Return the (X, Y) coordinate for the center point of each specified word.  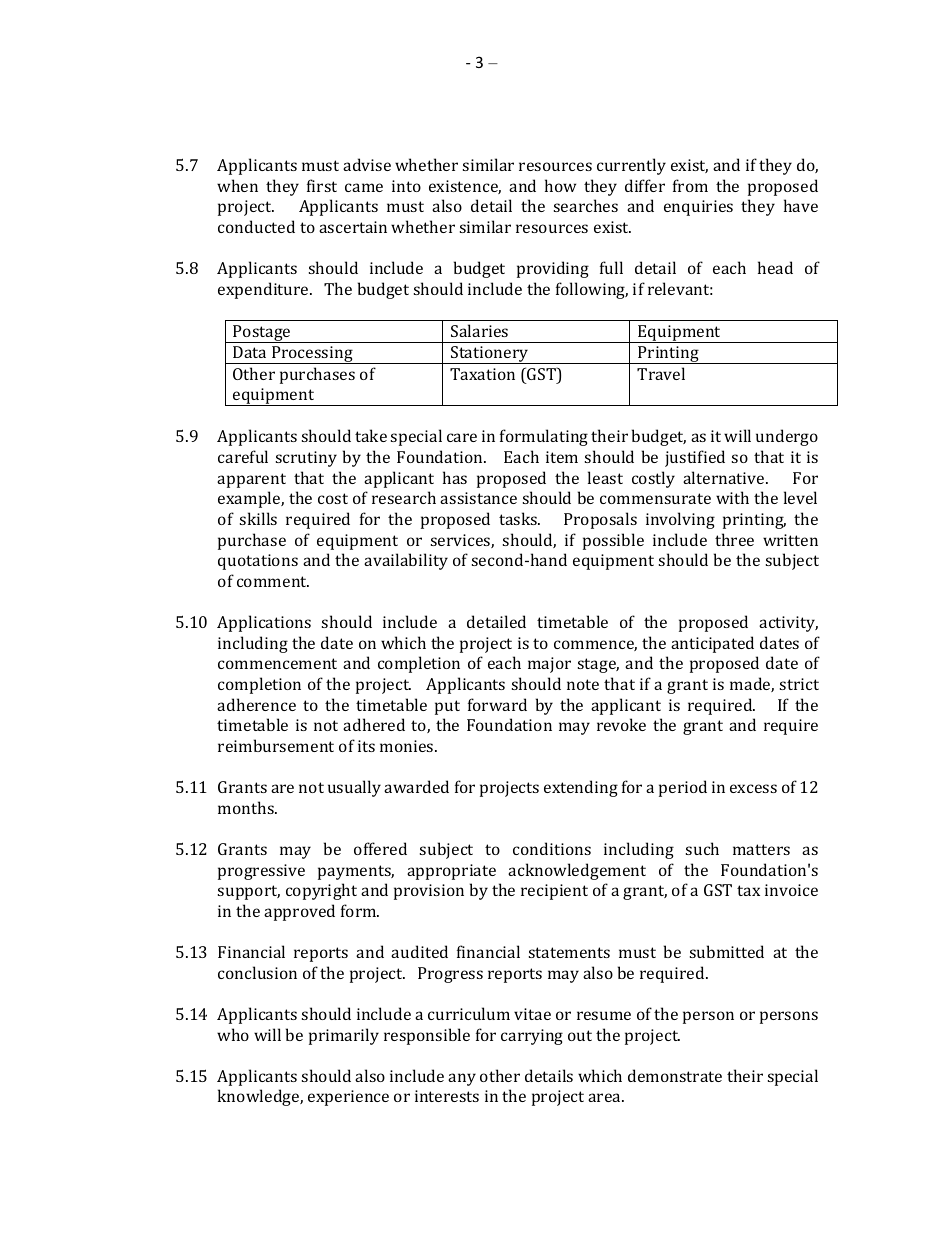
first (322, 185)
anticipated (712, 644)
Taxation (482, 374)
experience (348, 1098)
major (549, 665)
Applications (264, 623)
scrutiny (306, 459)
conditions (552, 848)
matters (761, 849)
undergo (787, 437)
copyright (321, 891)
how (560, 185)
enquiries (698, 208)
